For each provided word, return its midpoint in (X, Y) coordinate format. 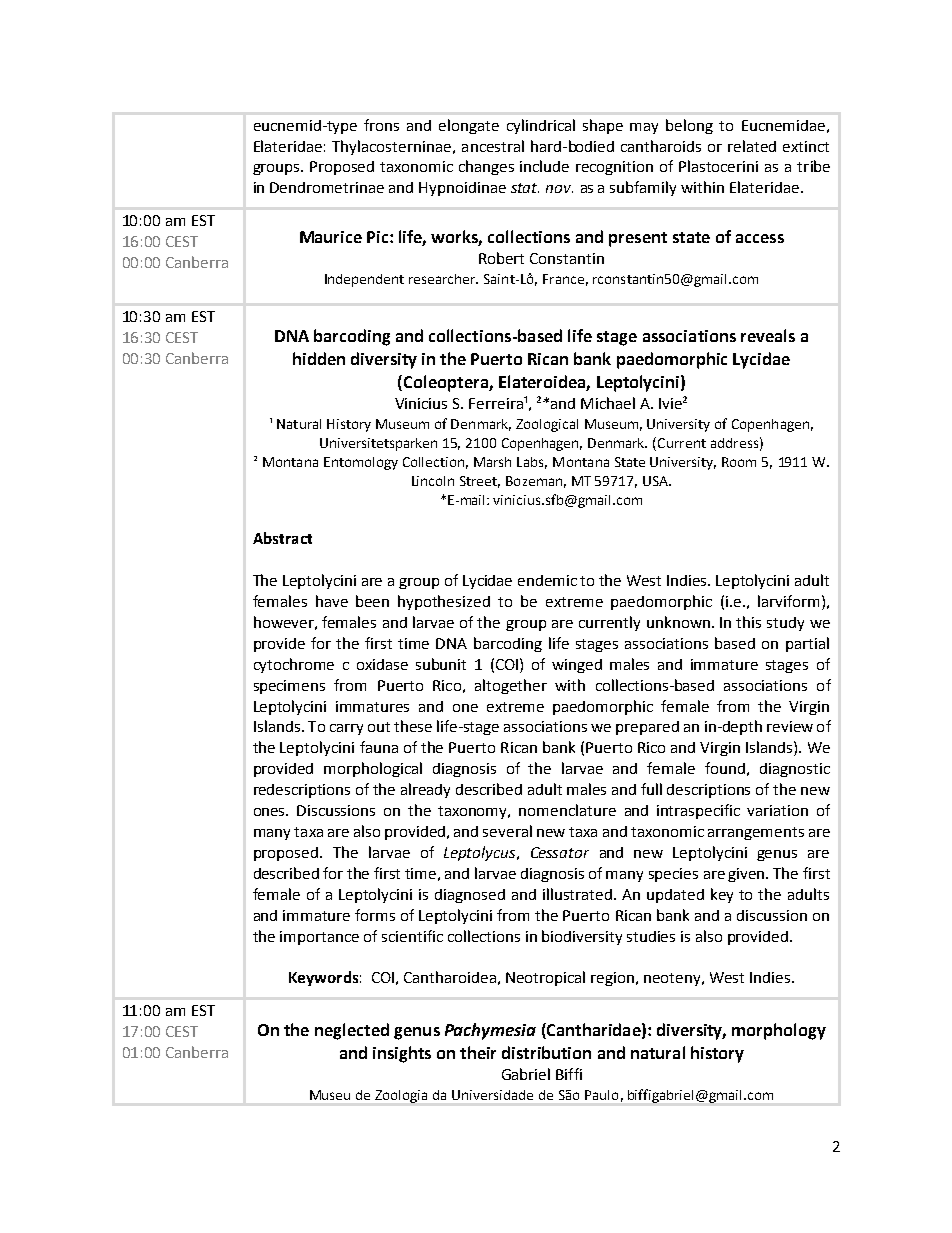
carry (346, 729)
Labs (532, 463)
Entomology (361, 463)
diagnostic (795, 770)
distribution (546, 1052)
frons (381, 125)
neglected (352, 1031)
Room (739, 462)
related (752, 146)
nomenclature (567, 810)
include (544, 166)
